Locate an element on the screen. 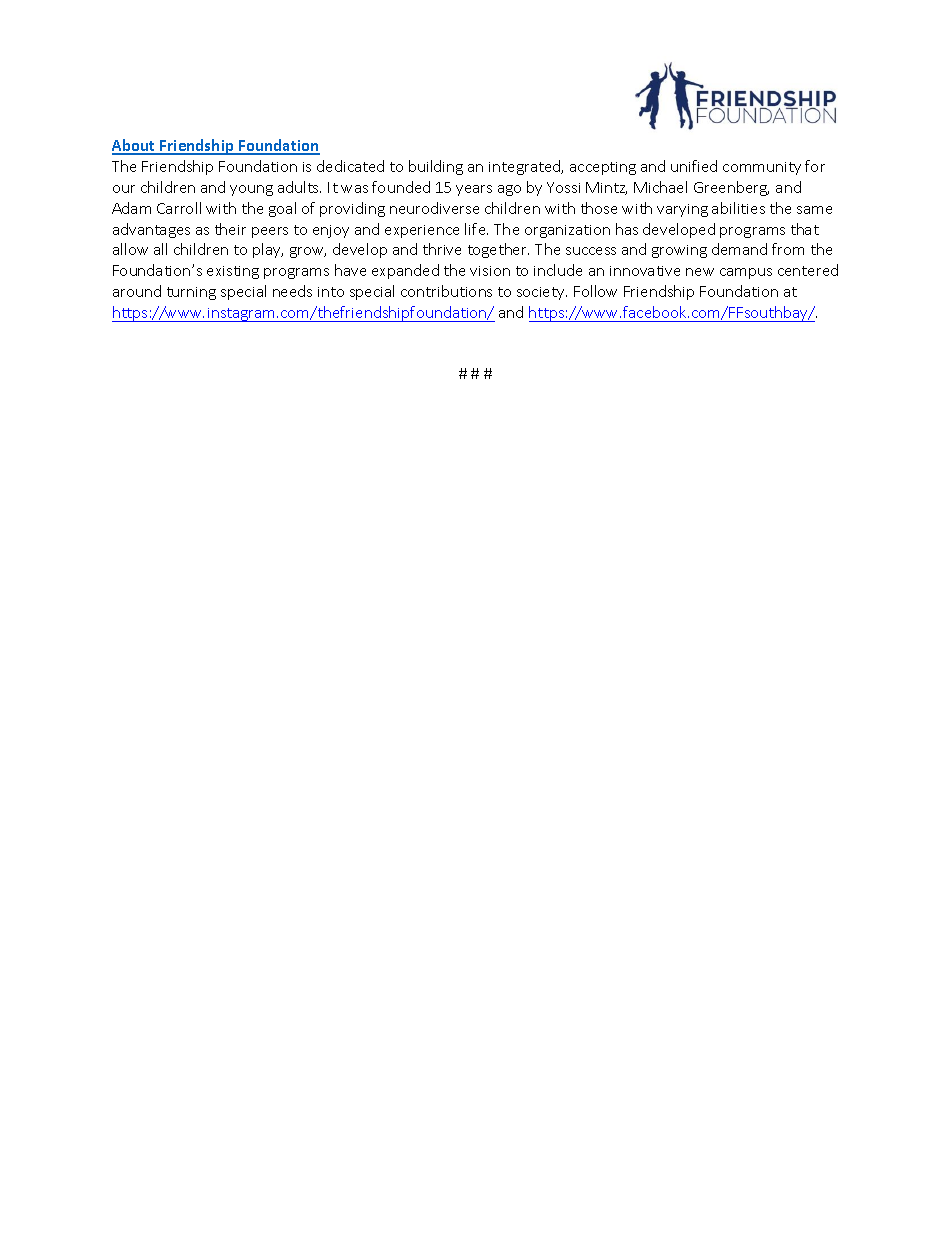 This screenshot has width=952, height=1233. neurodiverse is located at coordinates (434, 208).
